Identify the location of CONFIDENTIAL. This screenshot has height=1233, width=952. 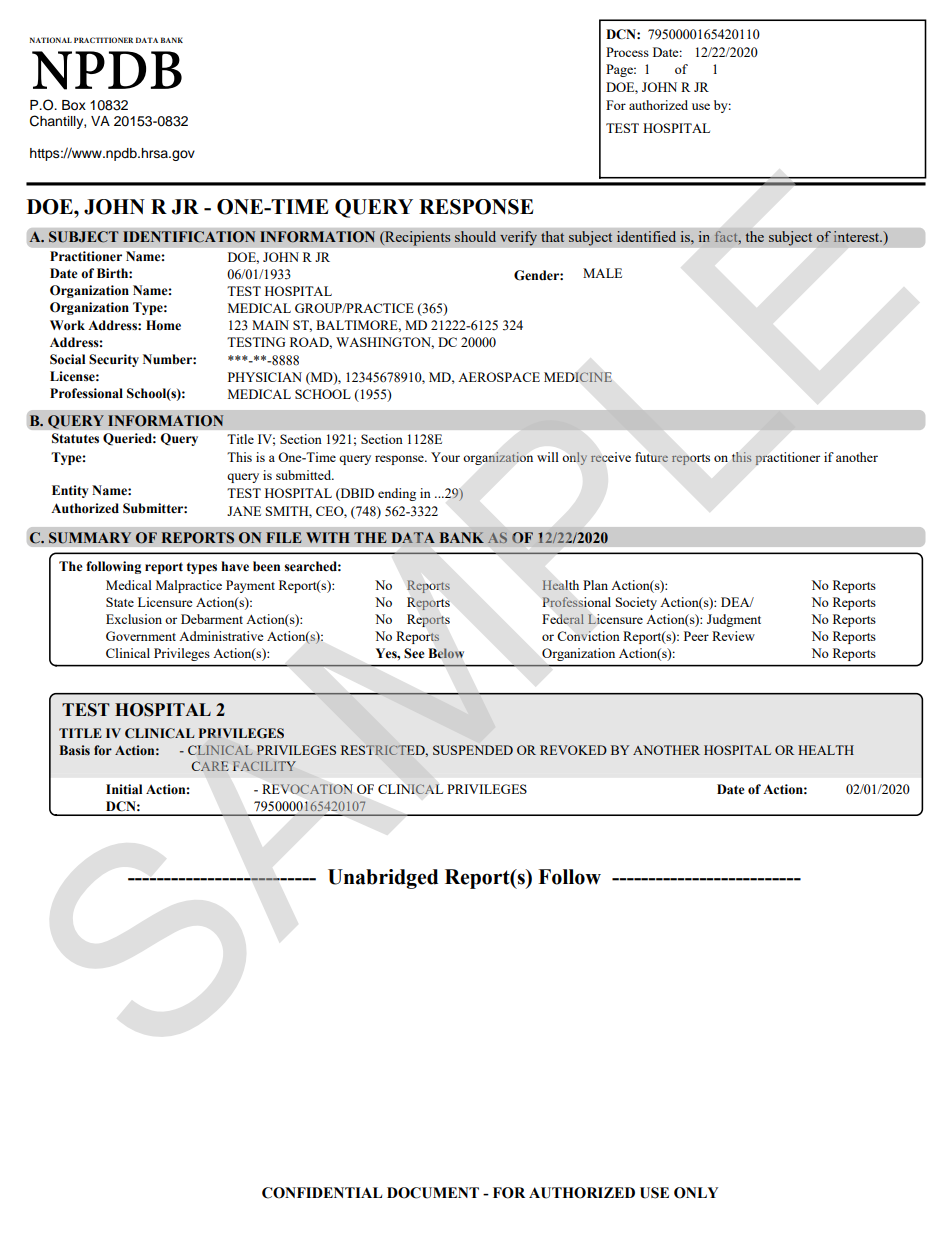
(322, 1193).
